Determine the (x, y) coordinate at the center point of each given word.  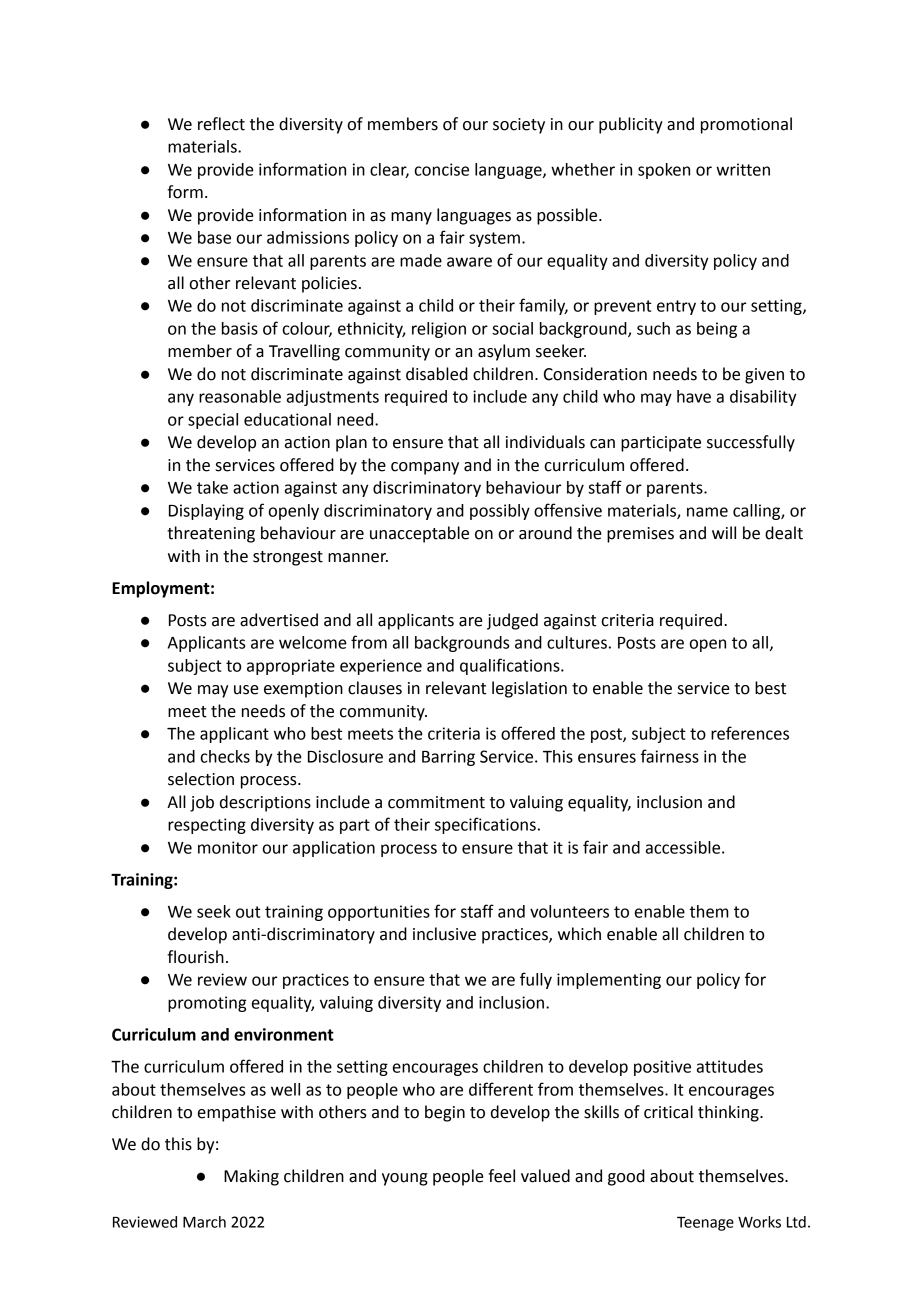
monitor (228, 847)
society (519, 126)
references (750, 733)
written (743, 169)
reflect (221, 124)
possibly (500, 512)
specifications (485, 825)
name (707, 512)
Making (251, 1177)
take (212, 487)
